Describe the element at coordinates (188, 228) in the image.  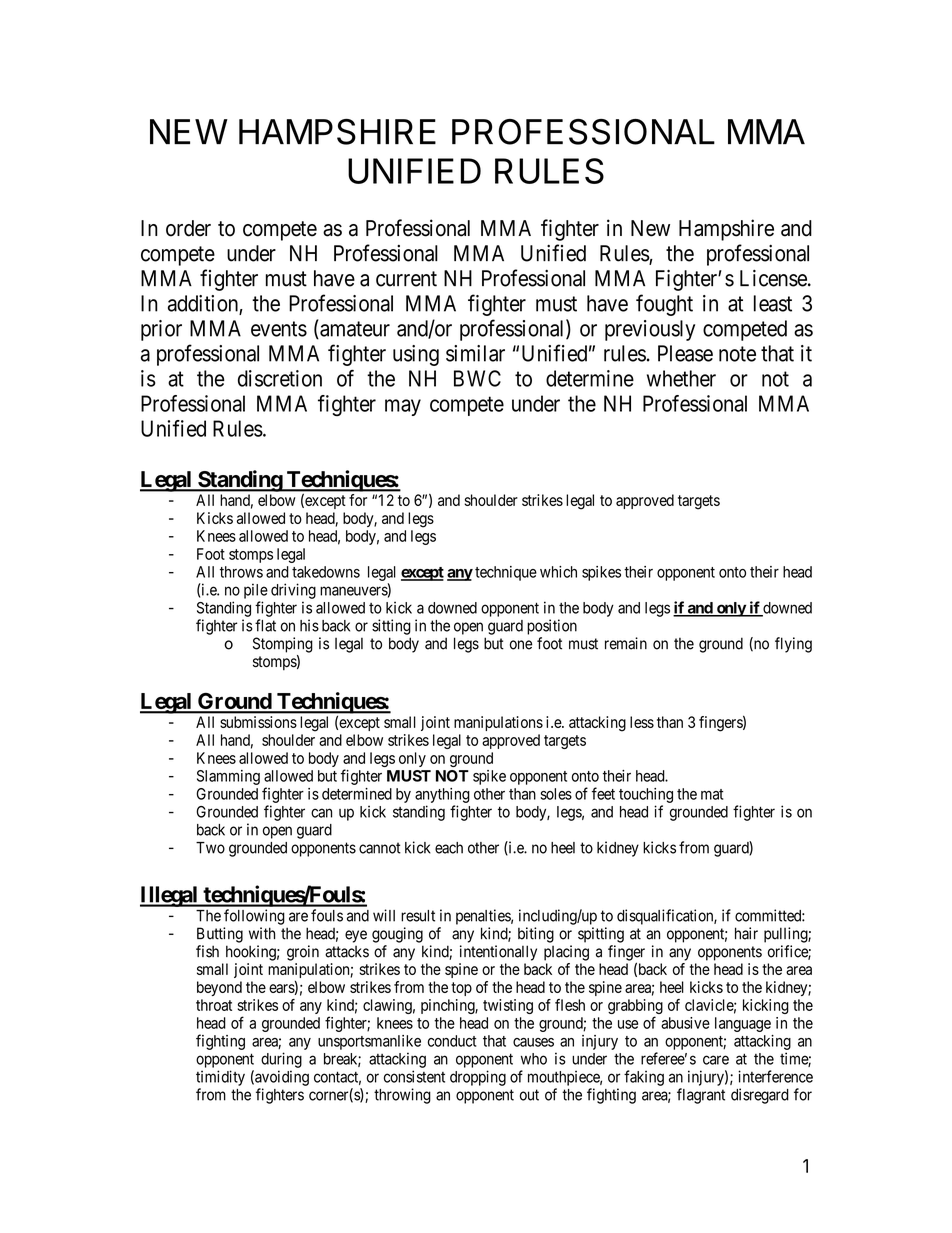
I see `order` at that location.
